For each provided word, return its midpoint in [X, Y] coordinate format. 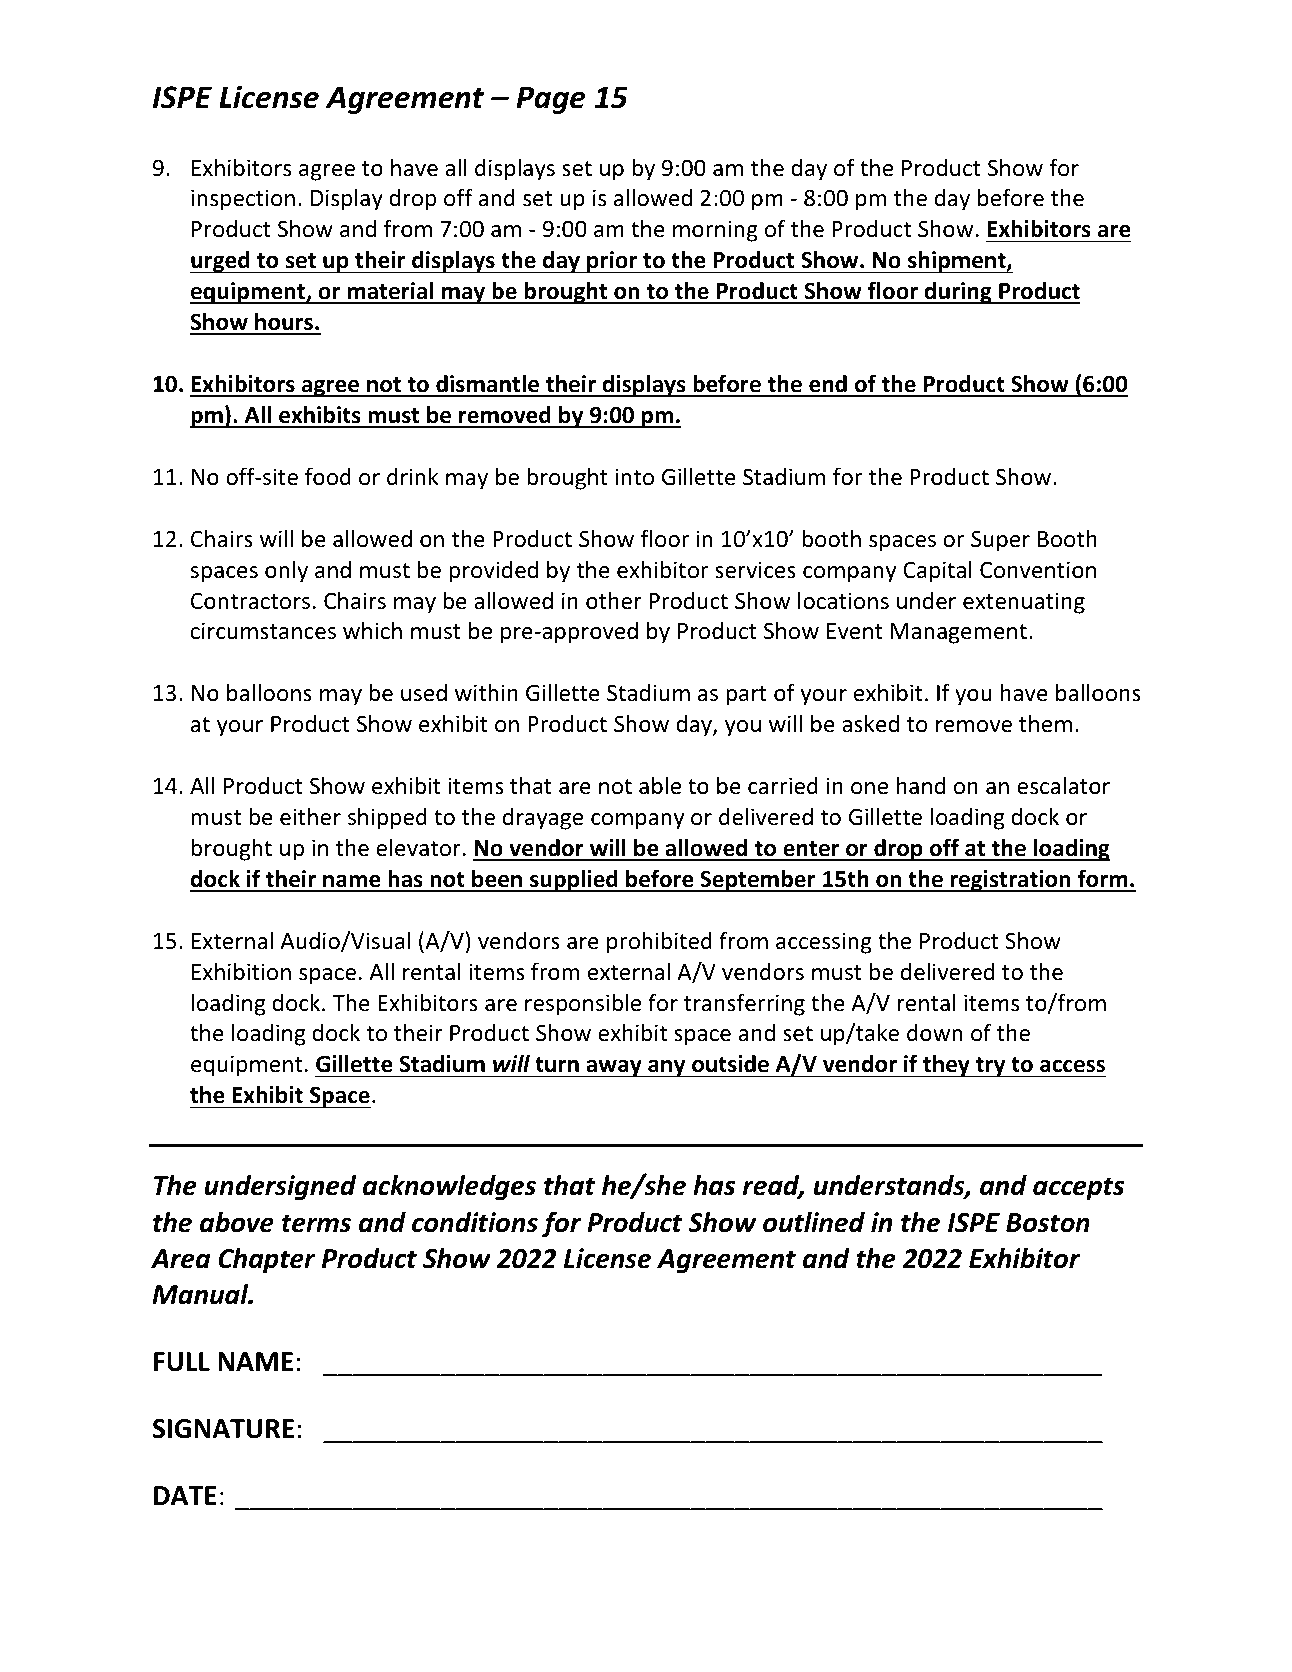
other [614, 601]
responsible [583, 1004]
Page [550, 100]
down [935, 1033]
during [958, 293]
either [310, 817]
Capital [937, 571]
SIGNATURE [223, 1429]
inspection [243, 200]
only [286, 572]
